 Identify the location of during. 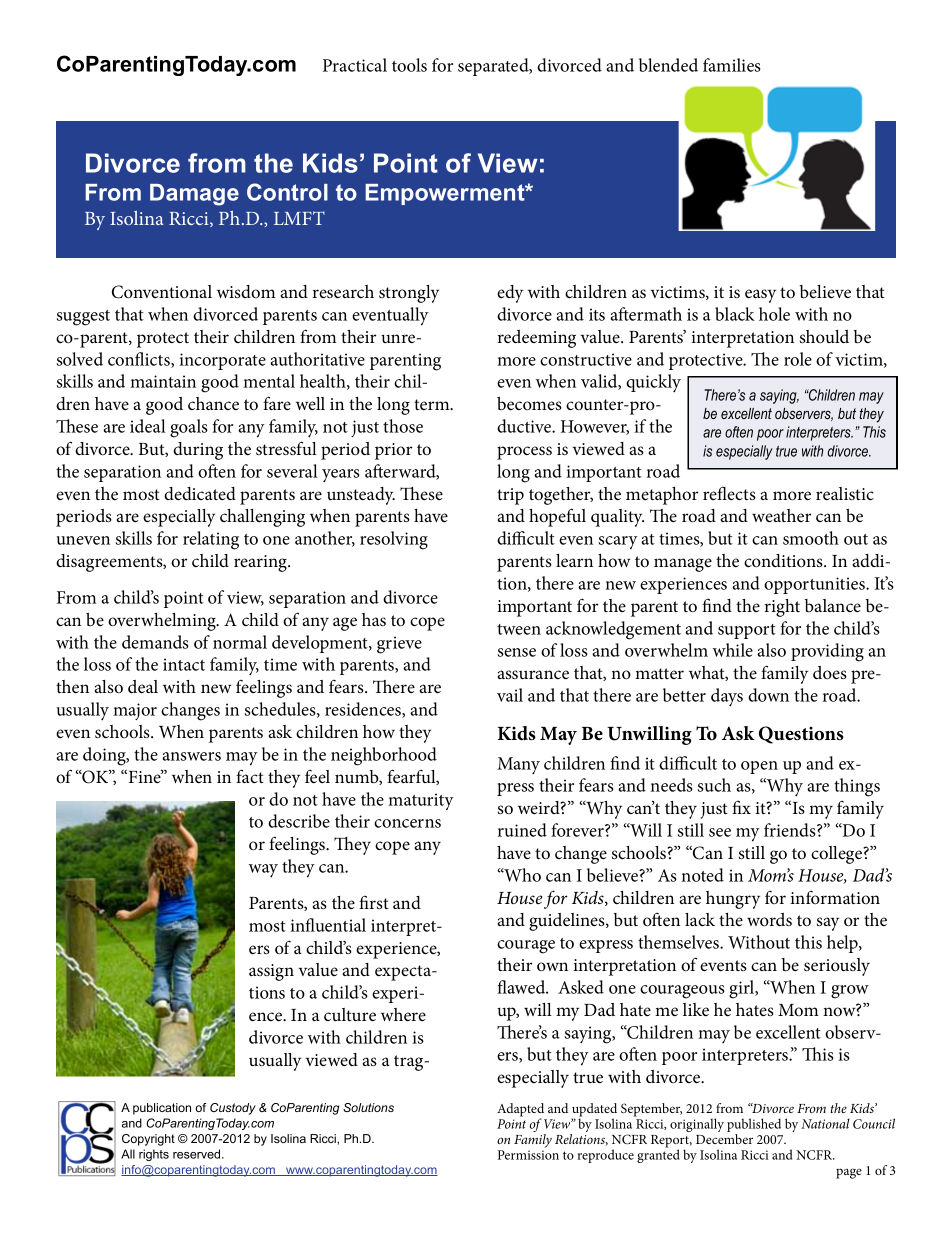
(198, 451).
